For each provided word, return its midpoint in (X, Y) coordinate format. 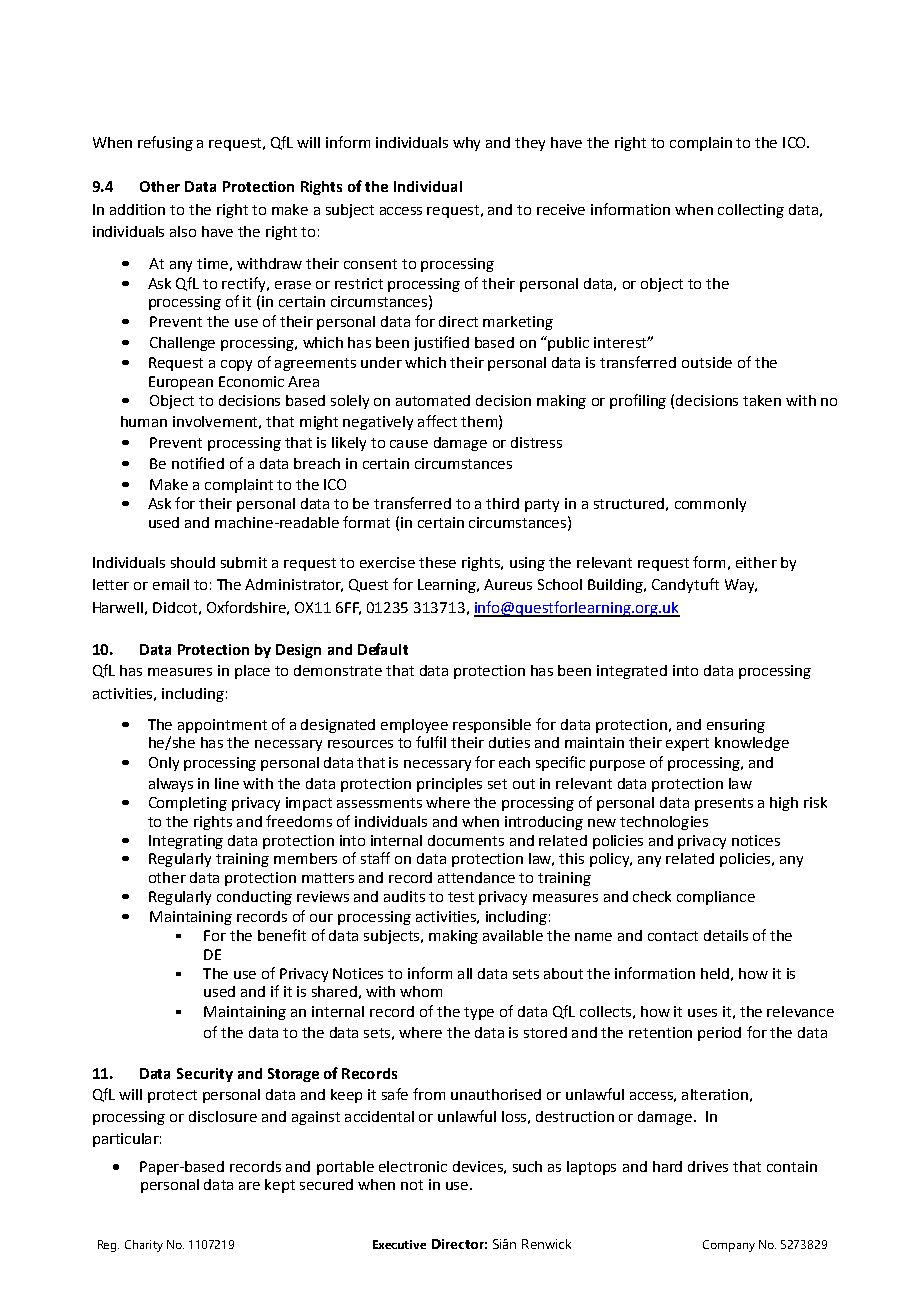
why (466, 144)
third (502, 503)
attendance (476, 877)
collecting (751, 211)
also (183, 231)
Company (729, 1246)
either (756, 562)
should (193, 562)
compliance (716, 898)
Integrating (186, 842)
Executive (399, 1244)
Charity (144, 1246)
